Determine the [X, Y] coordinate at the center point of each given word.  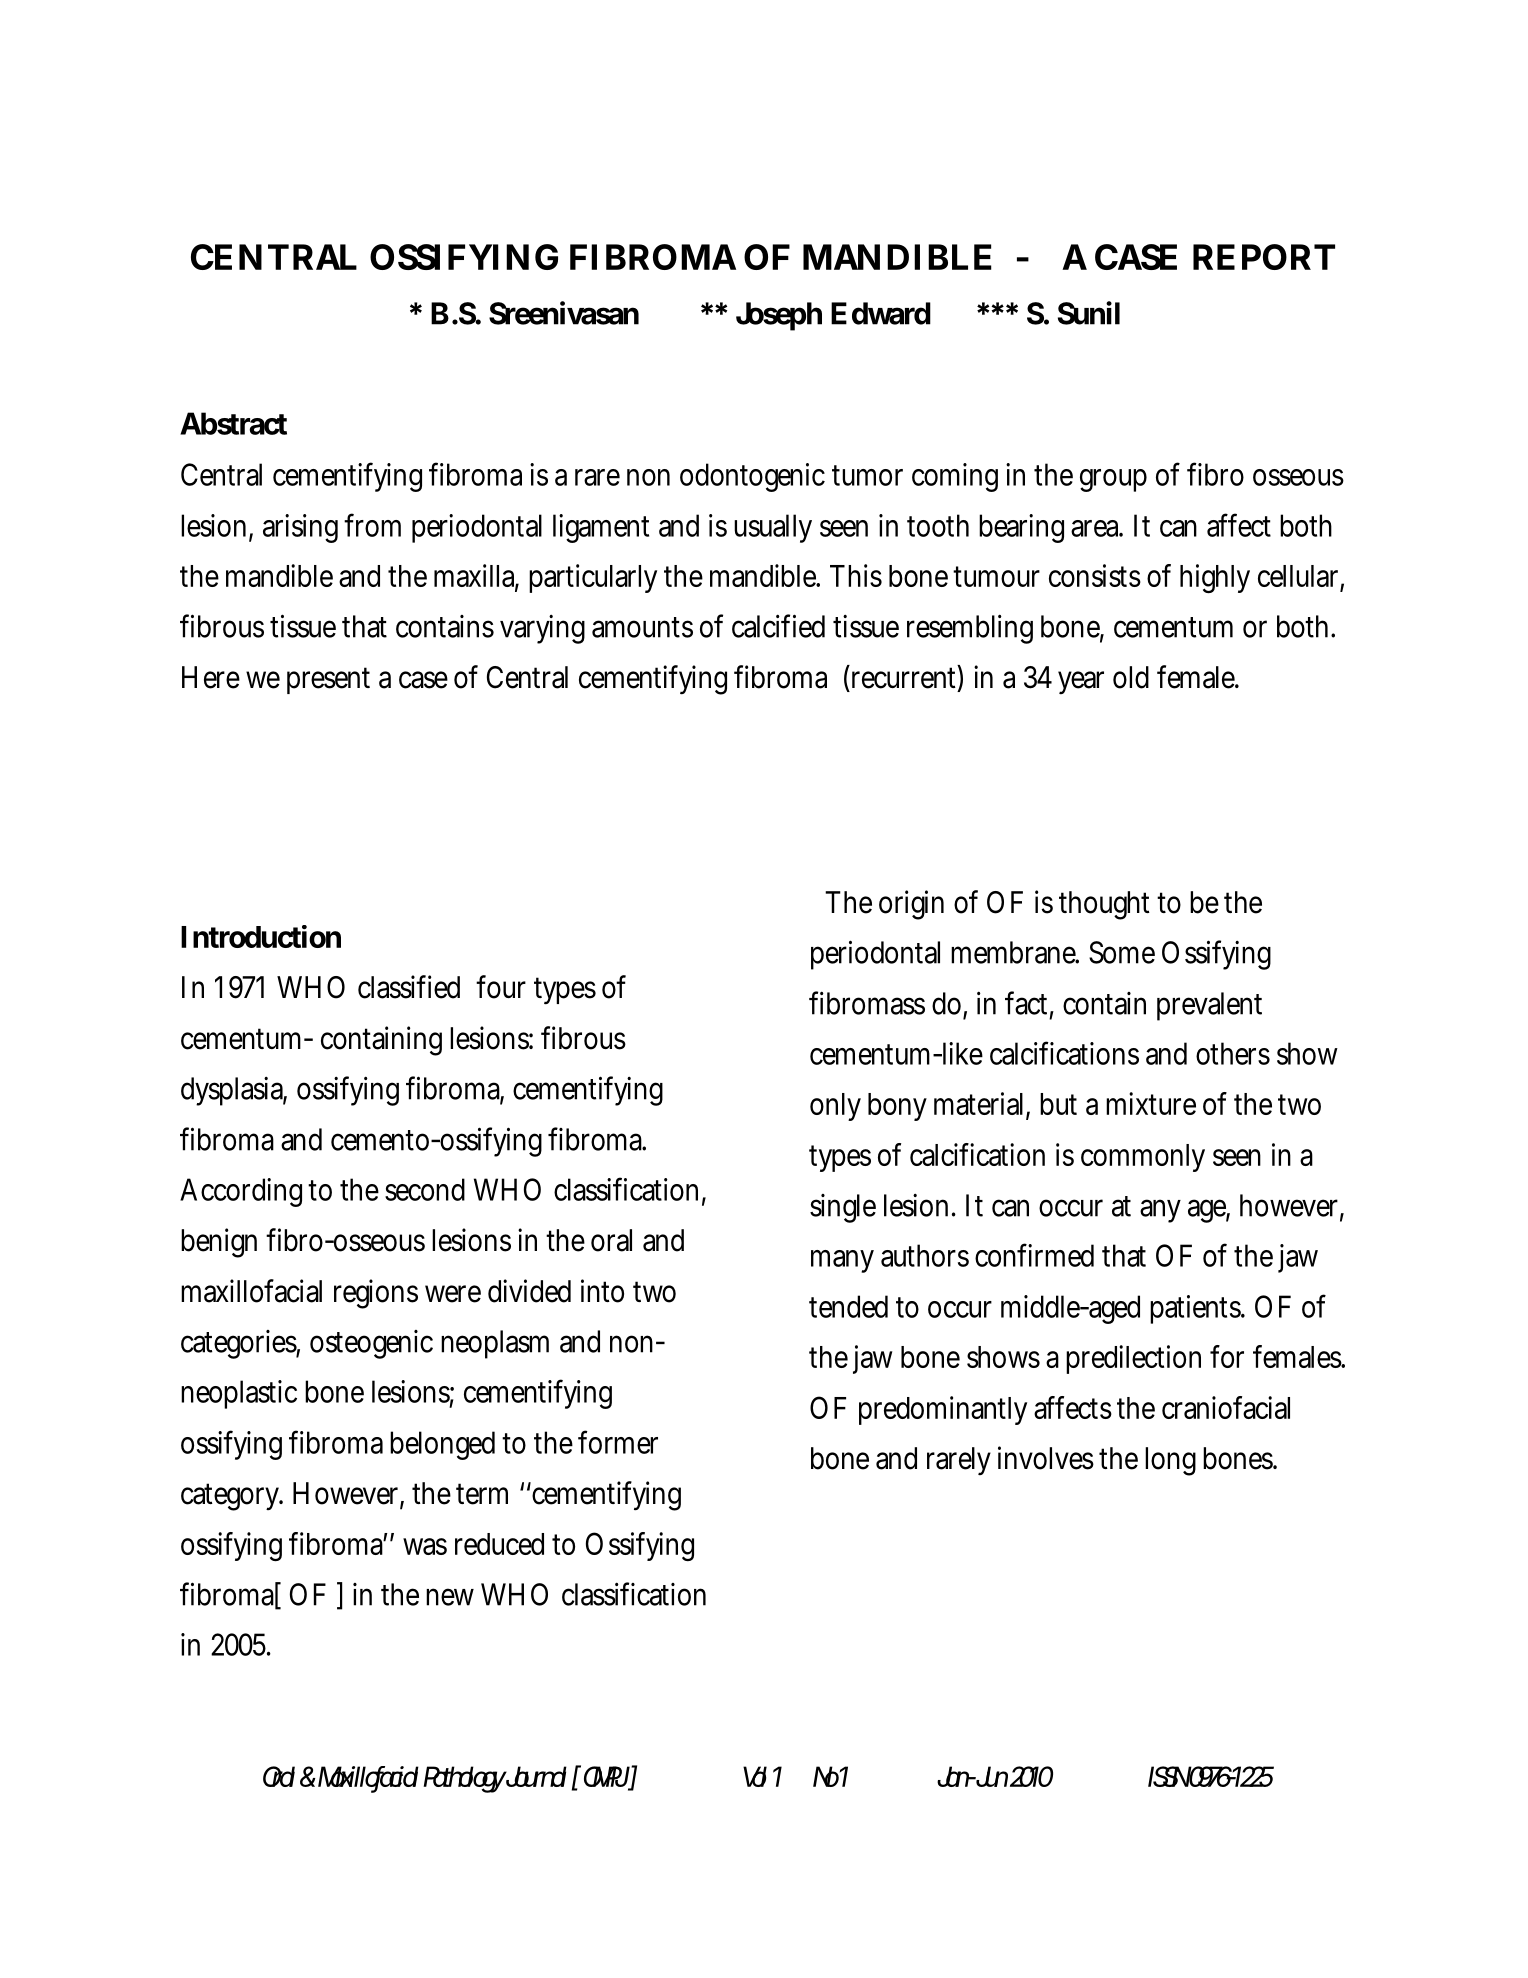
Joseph [779, 316]
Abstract [233, 423]
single [843, 1208]
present [328, 680]
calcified [778, 626]
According [241, 1192]
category [232, 1497]
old [1131, 677]
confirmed [1034, 1255]
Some [1122, 952]
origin [911, 905]
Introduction [261, 936]
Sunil [1089, 313]
